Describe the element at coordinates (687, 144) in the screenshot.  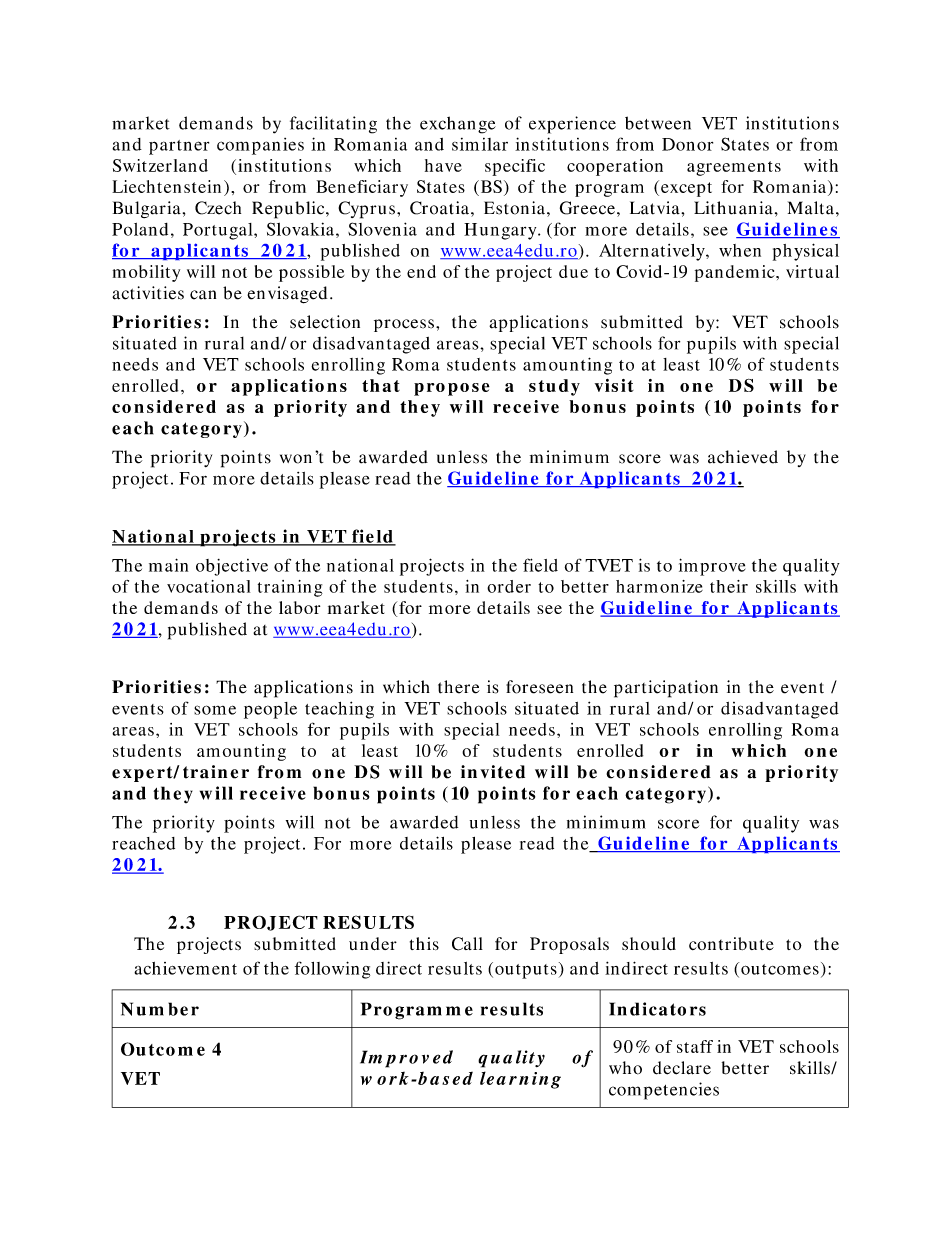
I see `Donor` at that location.
